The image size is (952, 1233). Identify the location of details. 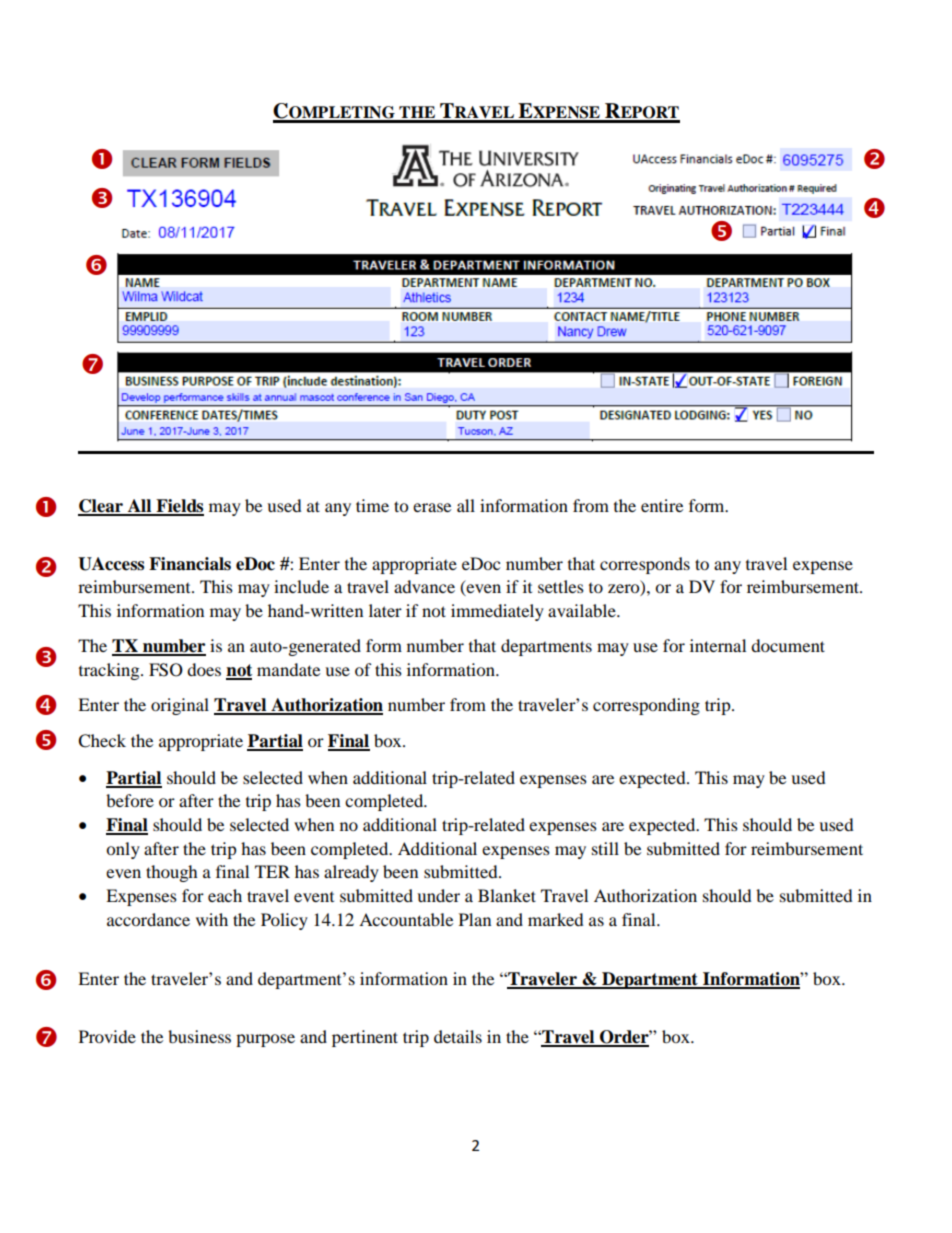
(458, 1036).
